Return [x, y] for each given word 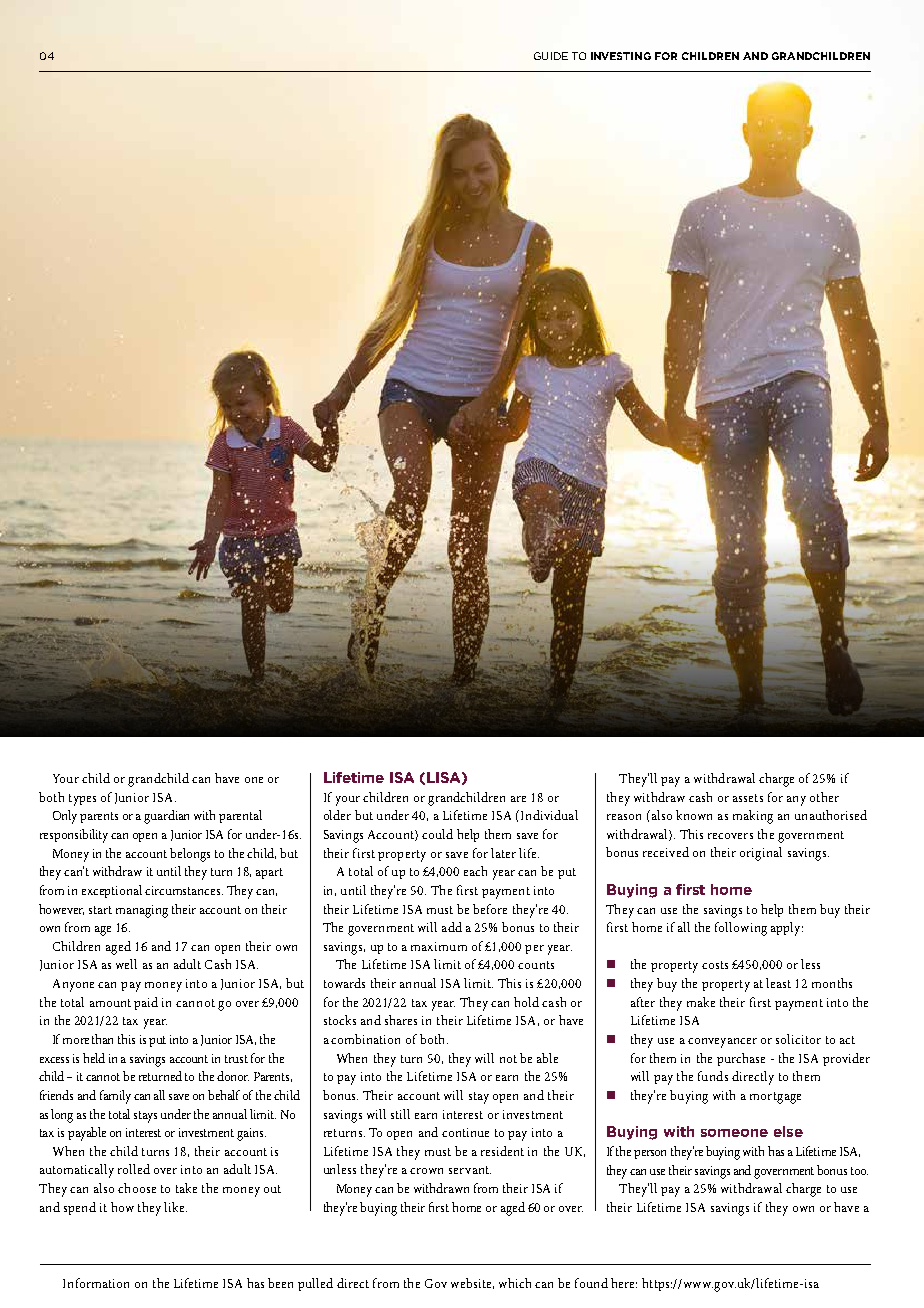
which [515, 1283]
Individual [549, 815]
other [824, 797]
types [82, 800]
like [175, 1207]
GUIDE [551, 56]
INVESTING [621, 56]
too [859, 1171]
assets [748, 798]
